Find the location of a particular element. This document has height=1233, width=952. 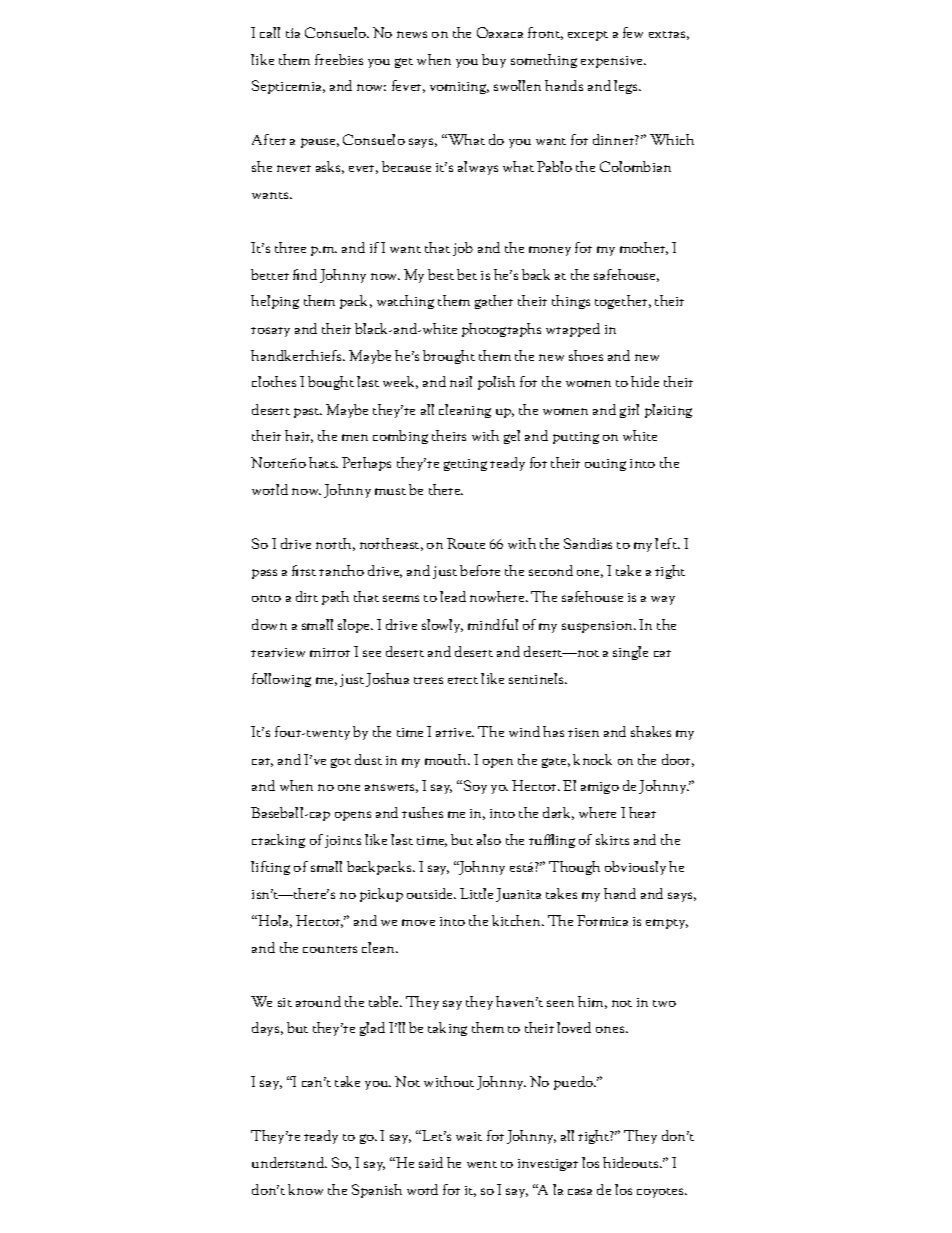

single is located at coordinates (630, 653).
